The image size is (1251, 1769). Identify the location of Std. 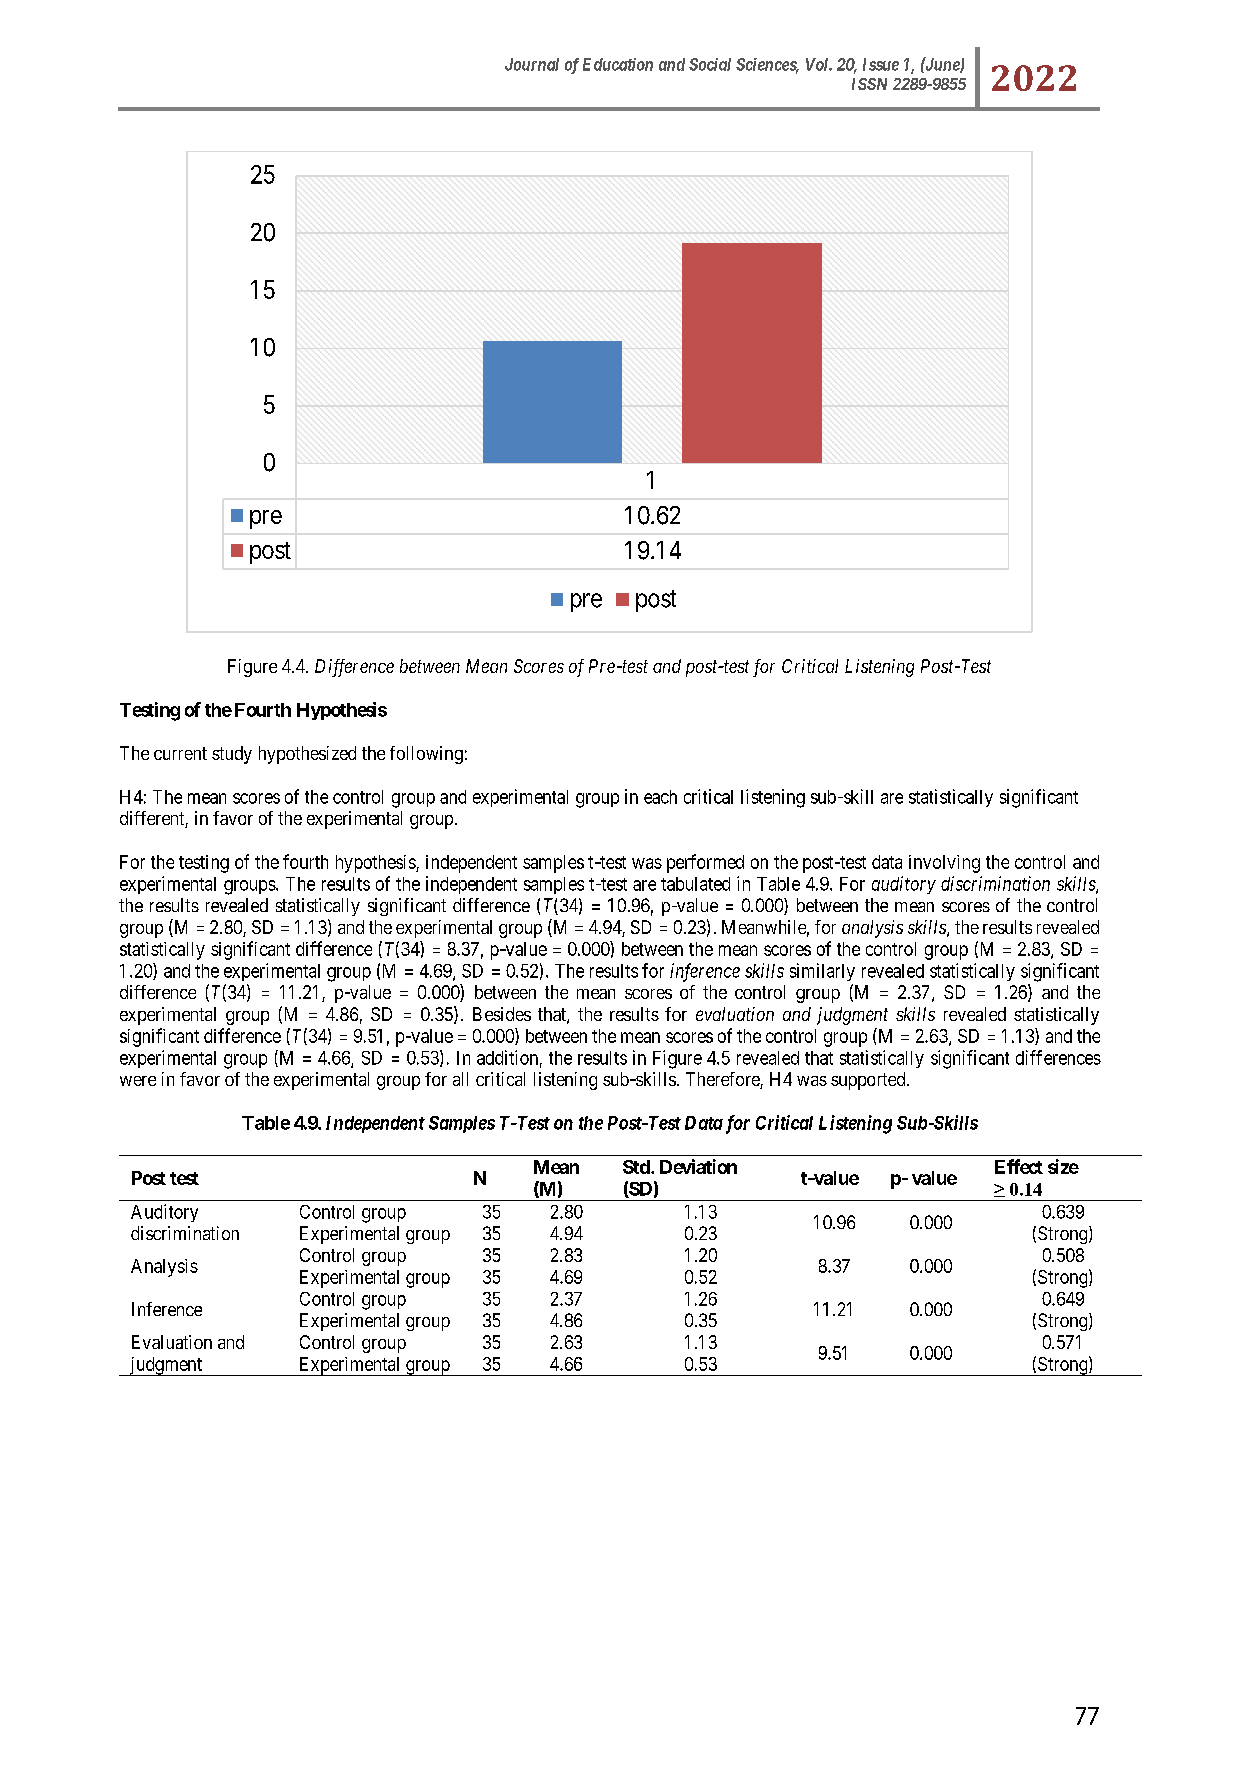
(637, 1167).
